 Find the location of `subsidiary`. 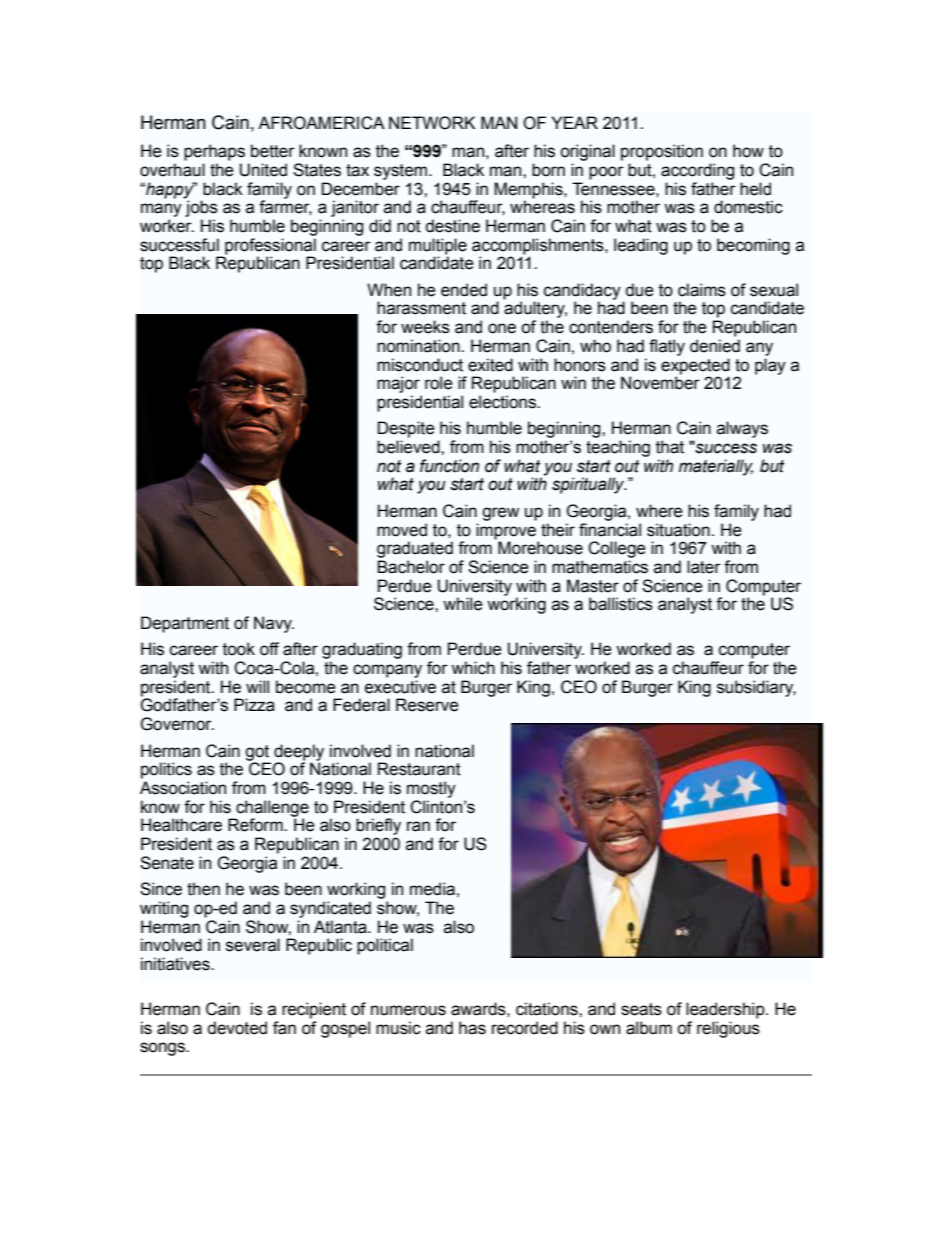

subsidiary is located at coordinates (756, 688).
